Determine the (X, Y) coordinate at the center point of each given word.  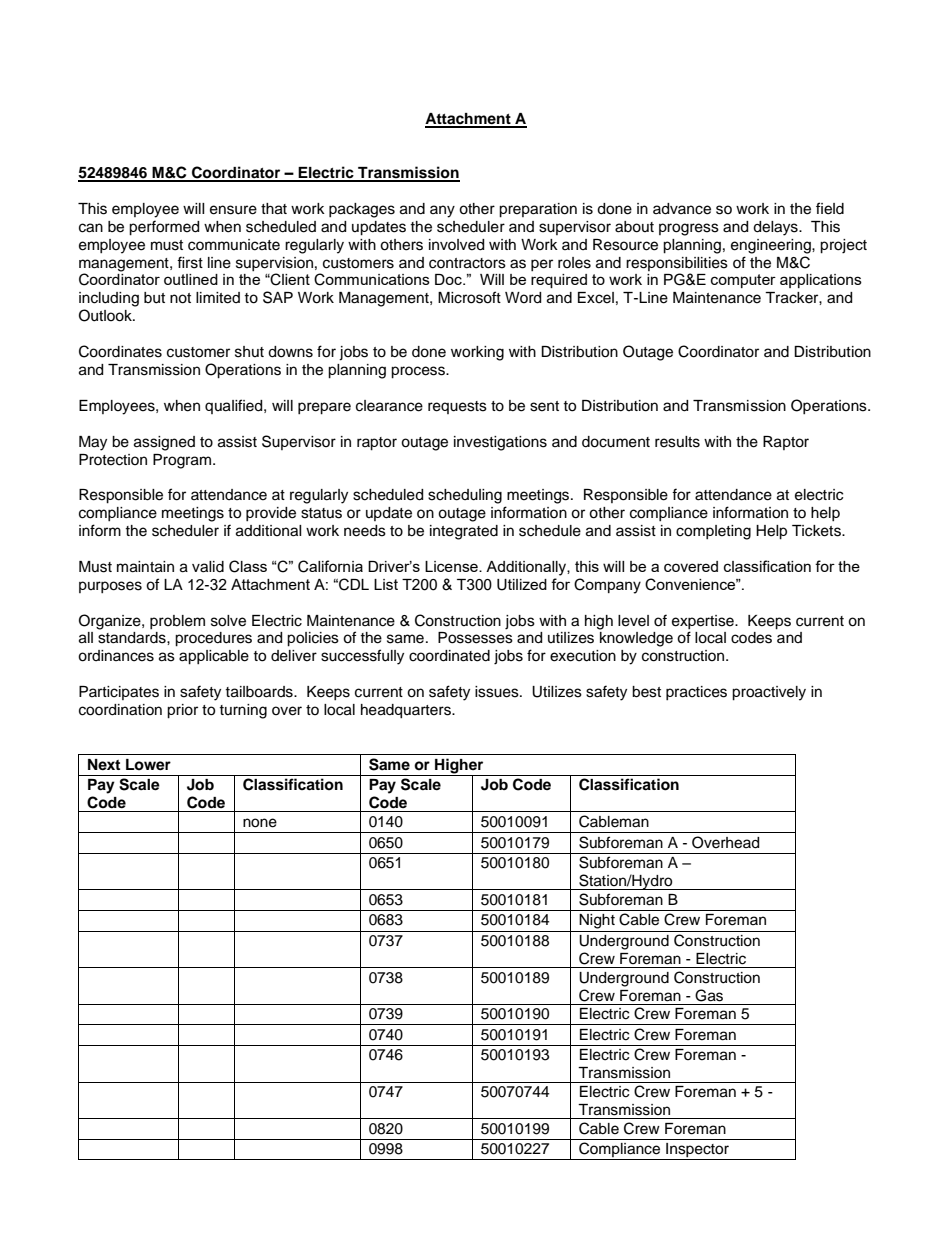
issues (498, 692)
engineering (772, 246)
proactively (769, 693)
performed (164, 228)
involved (456, 245)
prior (182, 711)
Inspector (697, 1151)
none (260, 823)
